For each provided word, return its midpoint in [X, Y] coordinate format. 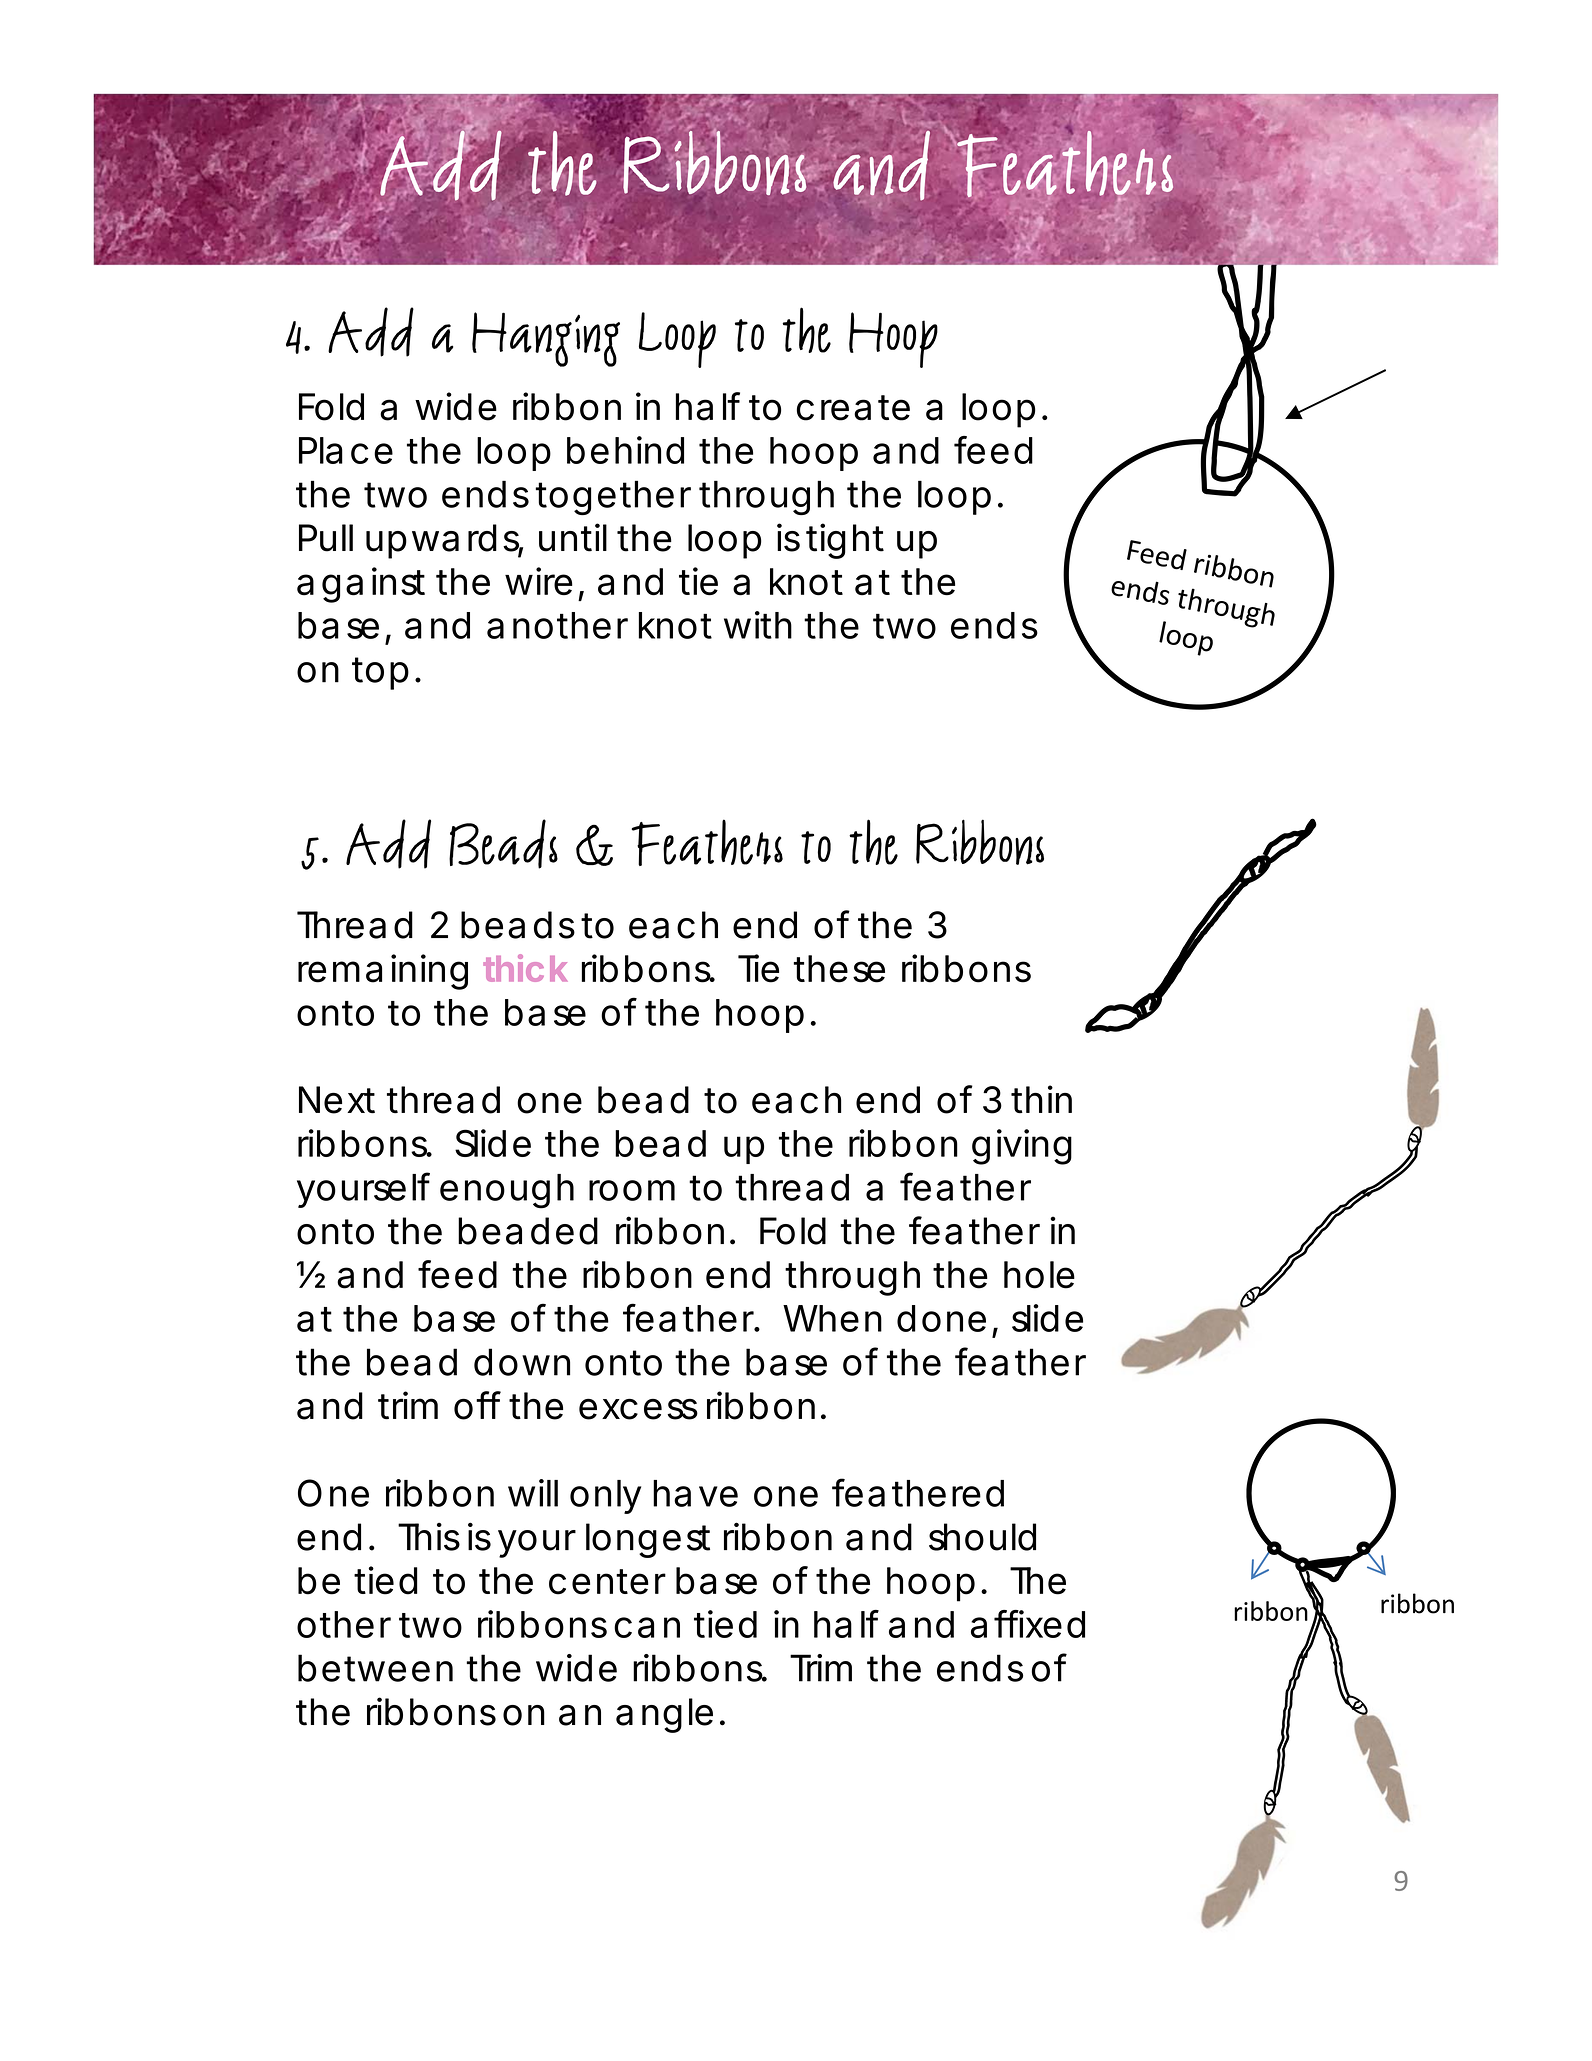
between [375, 1668]
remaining [383, 972]
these [839, 969]
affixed [1028, 1624]
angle [664, 1715]
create [853, 408]
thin [1041, 1099]
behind [625, 450]
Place [346, 450]
